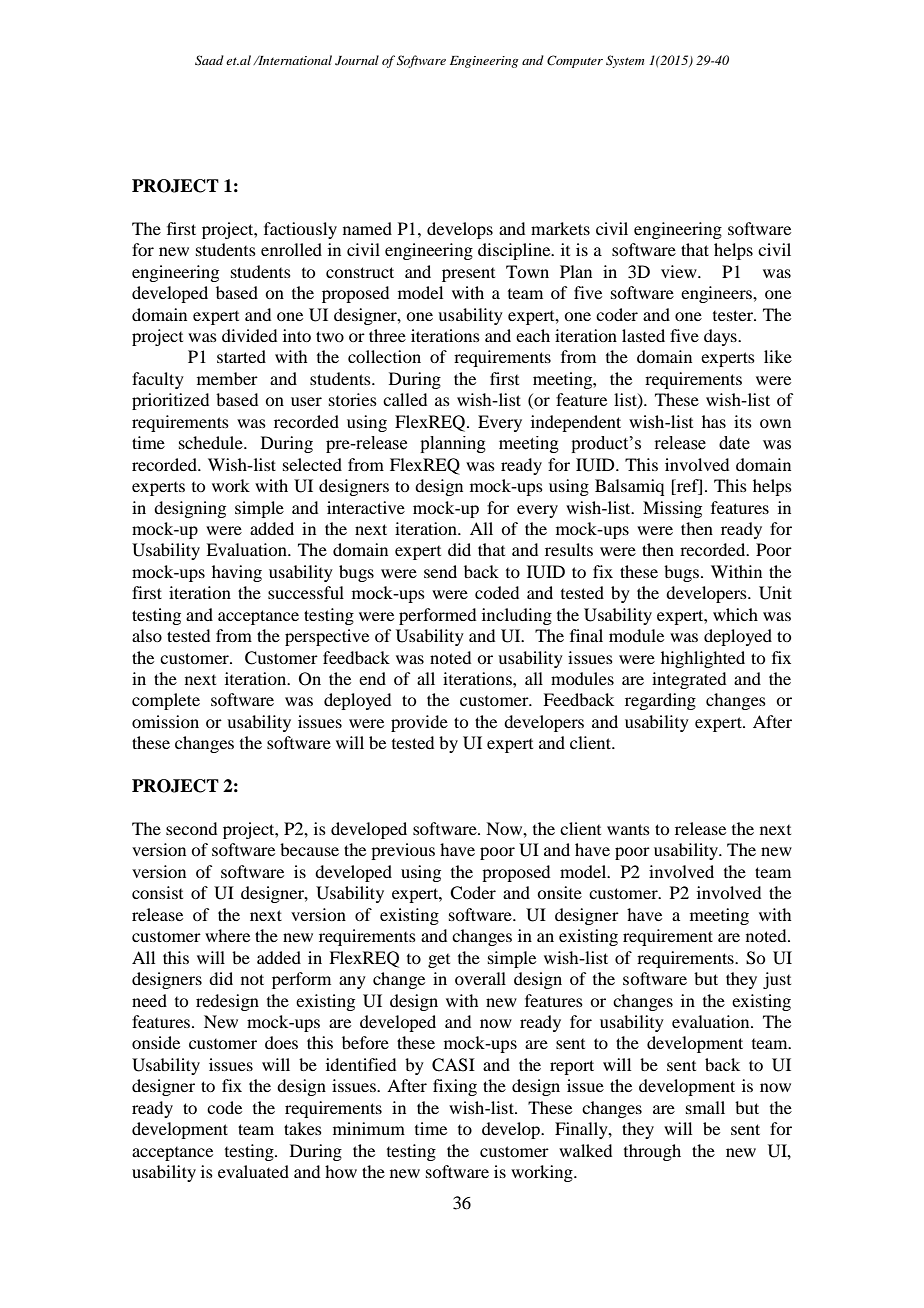 The width and height of the screenshot is (924, 1308). What do you see at coordinates (241, 356) in the screenshot?
I see `started` at bounding box center [241, 356].
